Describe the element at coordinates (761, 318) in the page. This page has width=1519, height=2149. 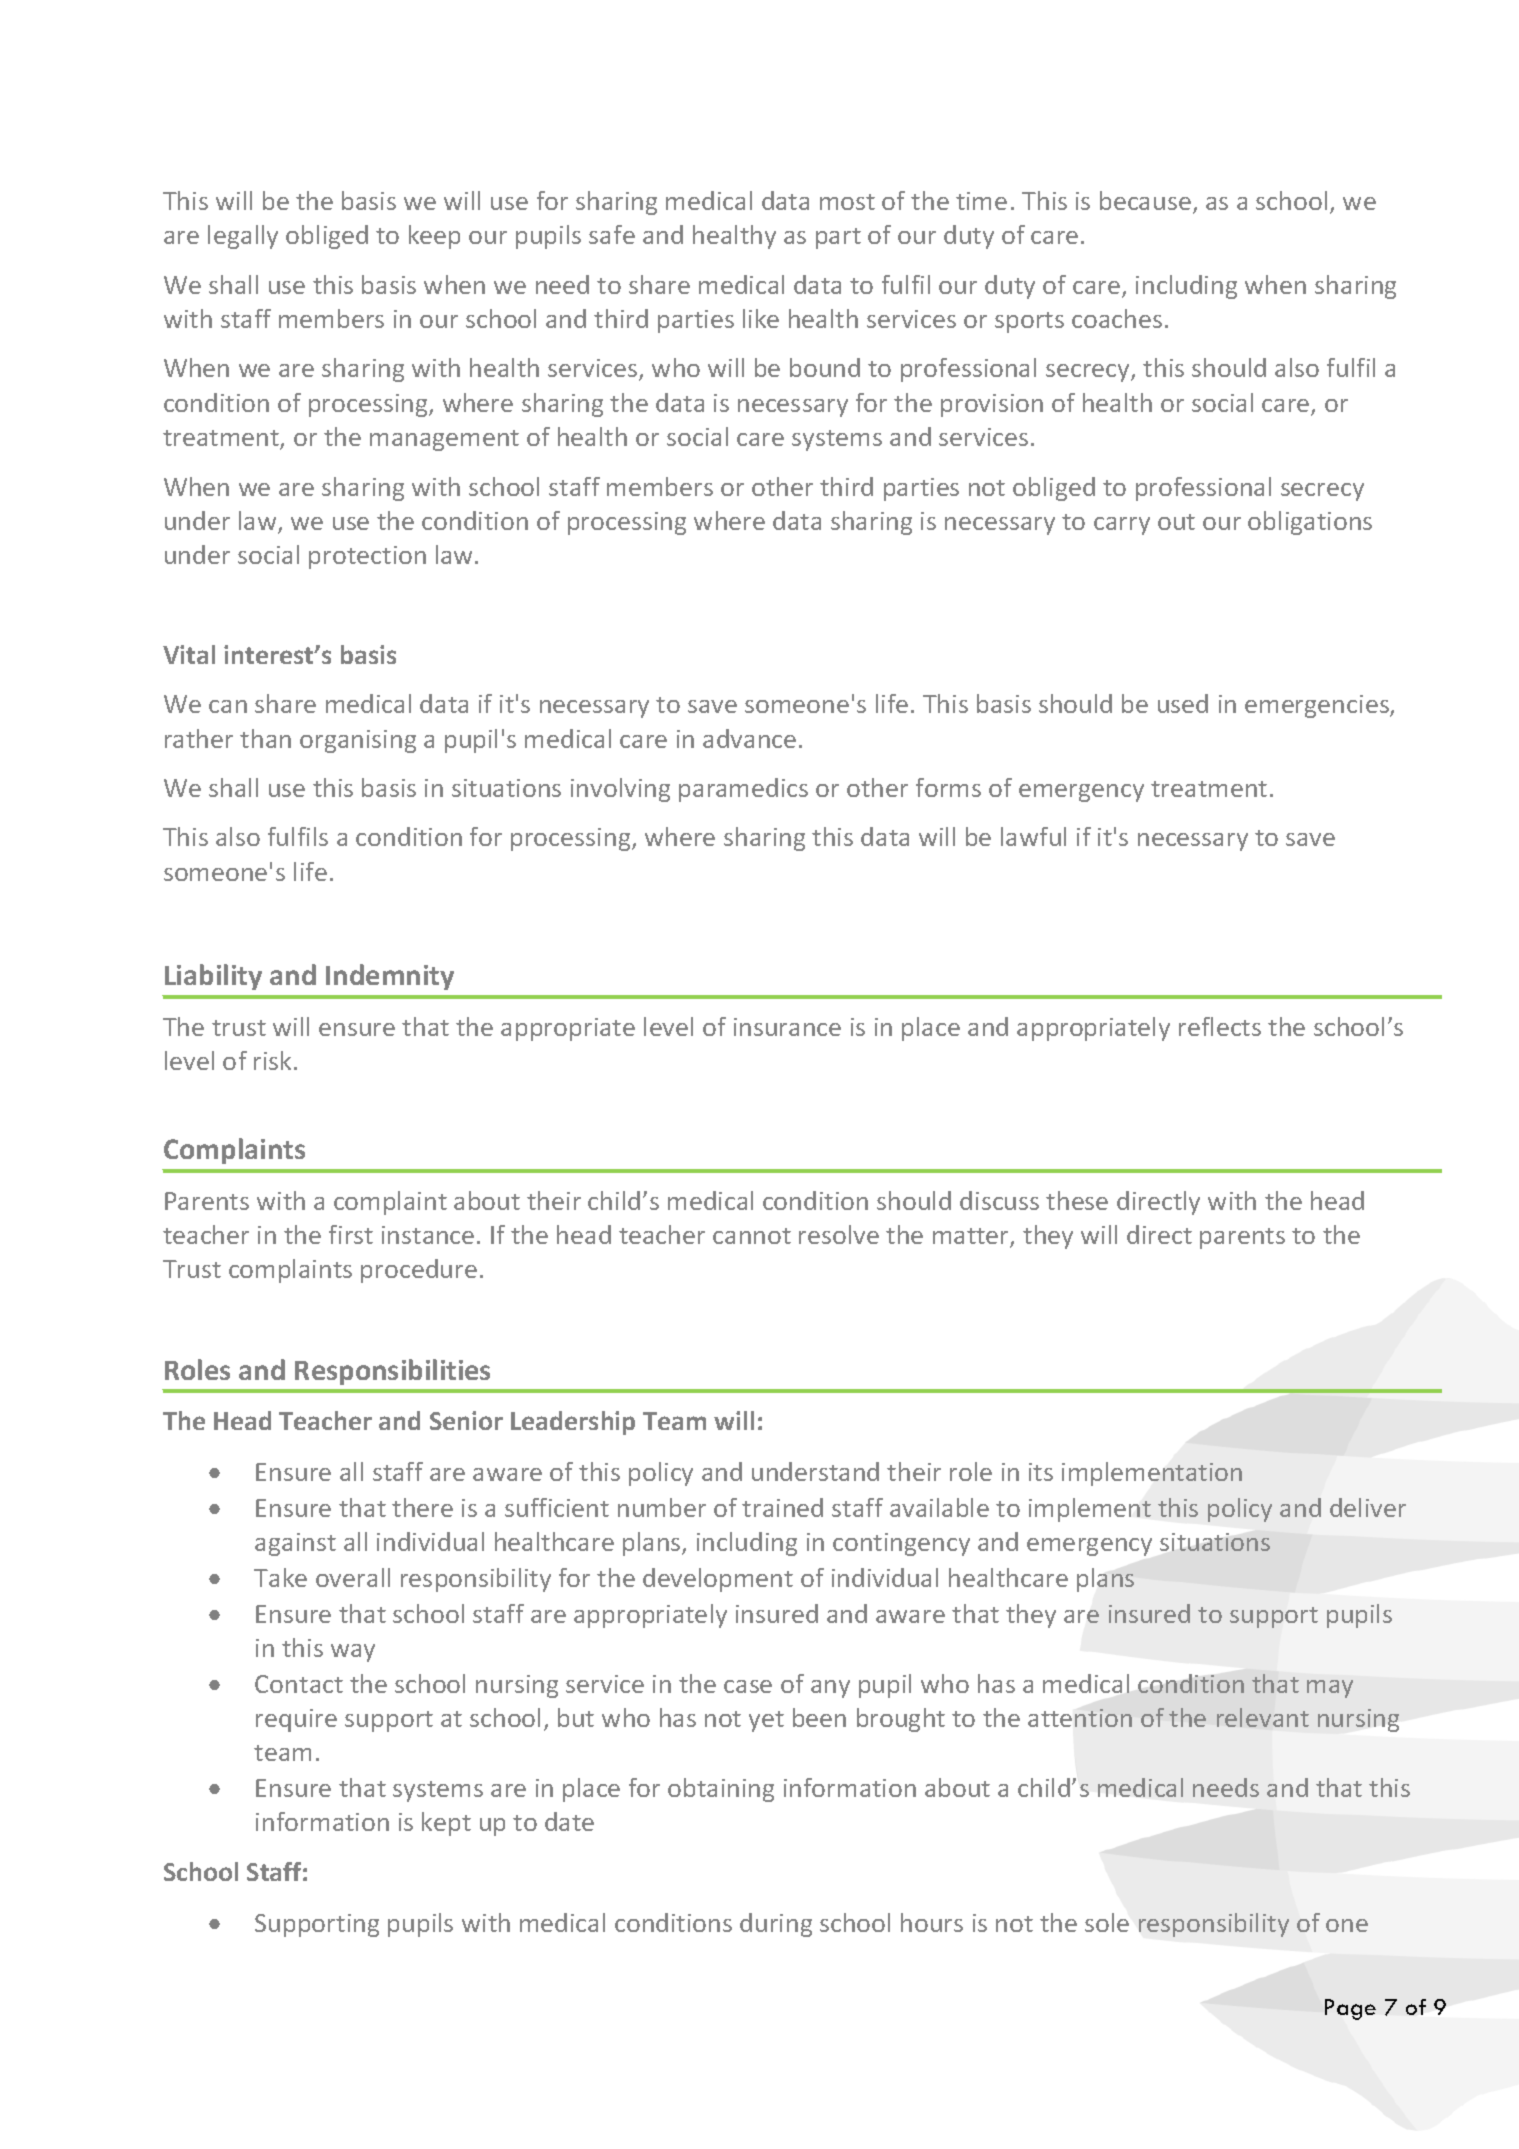
I see `like` at that location.
